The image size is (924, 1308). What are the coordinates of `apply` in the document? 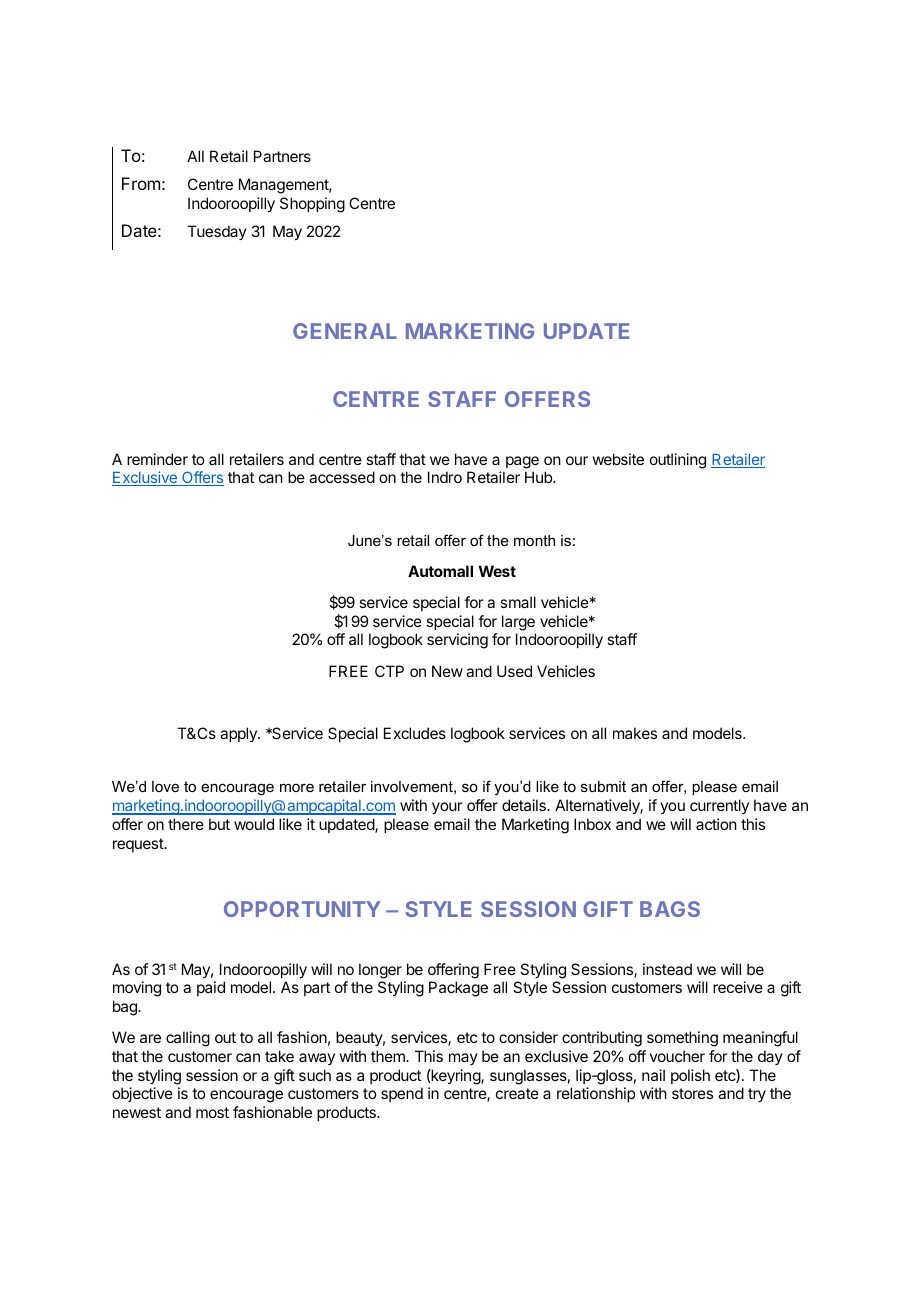 It's located at (239, 734).
